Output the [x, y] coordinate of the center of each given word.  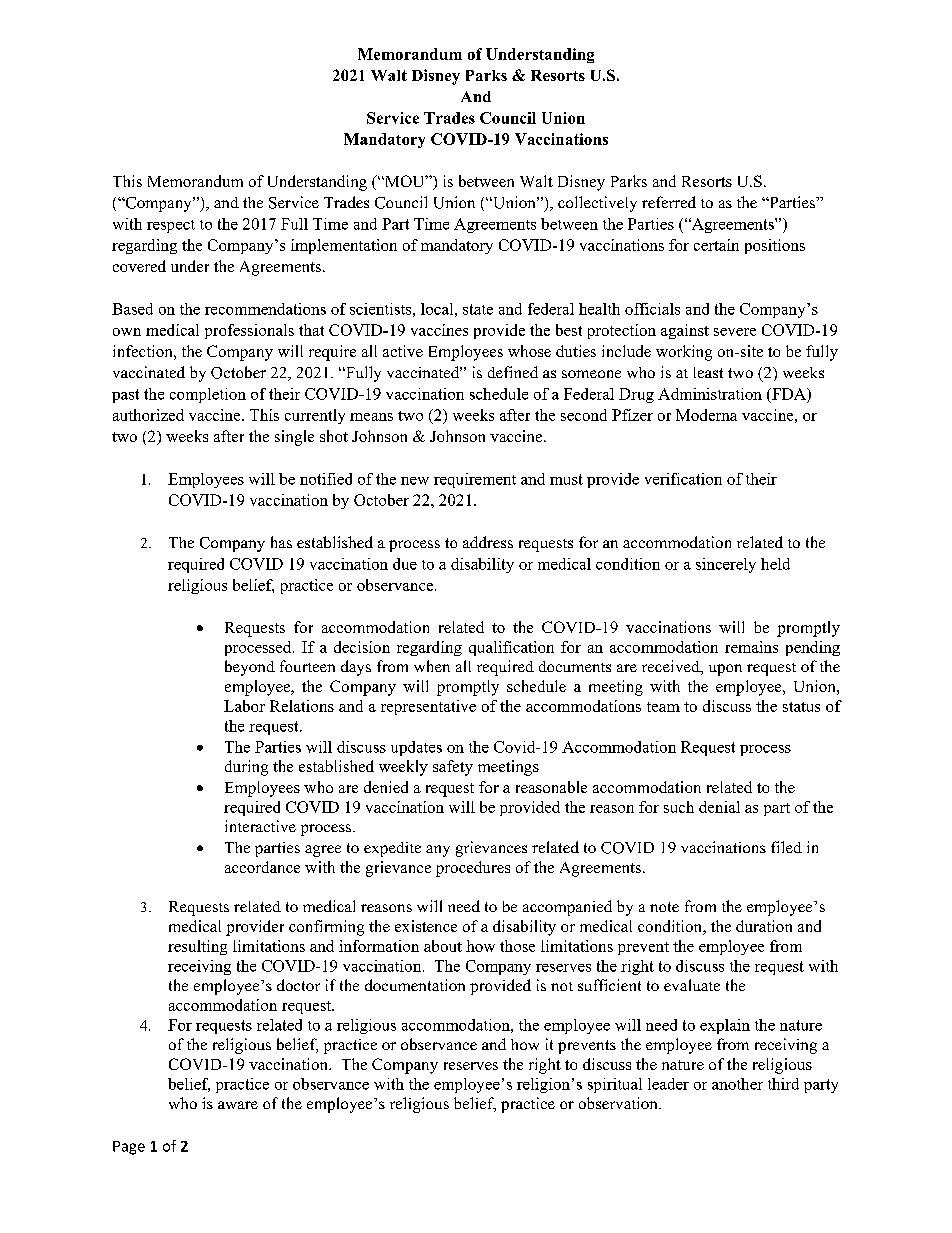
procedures [473, 869]
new [415, 481]
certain [716, 245]
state [478, 309]
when [432, 666]
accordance [262, 867]
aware [238, 1105]
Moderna [706, 415]
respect [171, 226]
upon [725, 670]
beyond [250, 668]
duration [764, 926]
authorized [148, 415]
